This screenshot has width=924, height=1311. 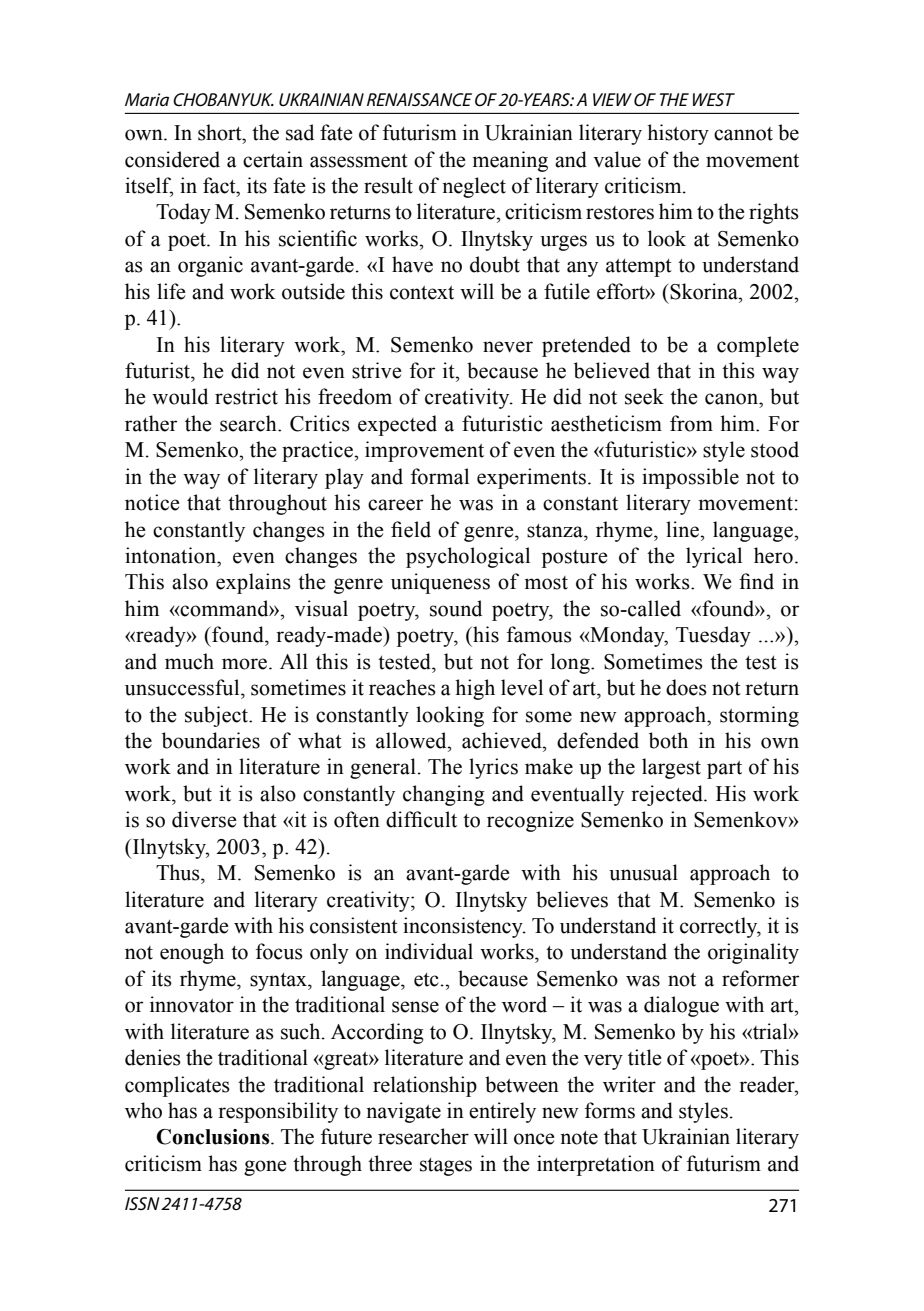 I want to click on rejected, so click(x=668, y=795).
